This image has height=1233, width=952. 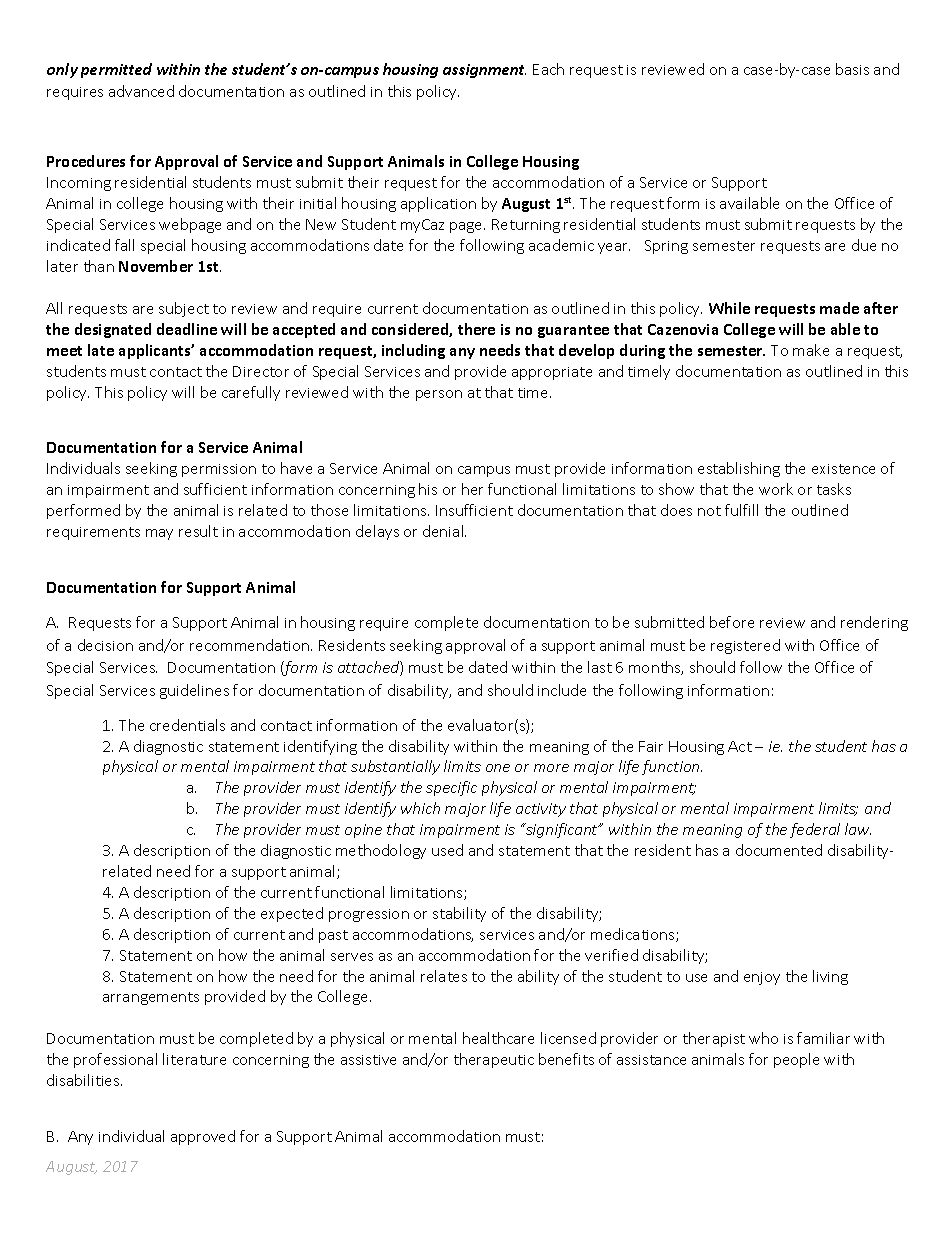 What do you see at coordinates (745, 646) in the image?
I see `registered` at bounding box center [745, 646].
